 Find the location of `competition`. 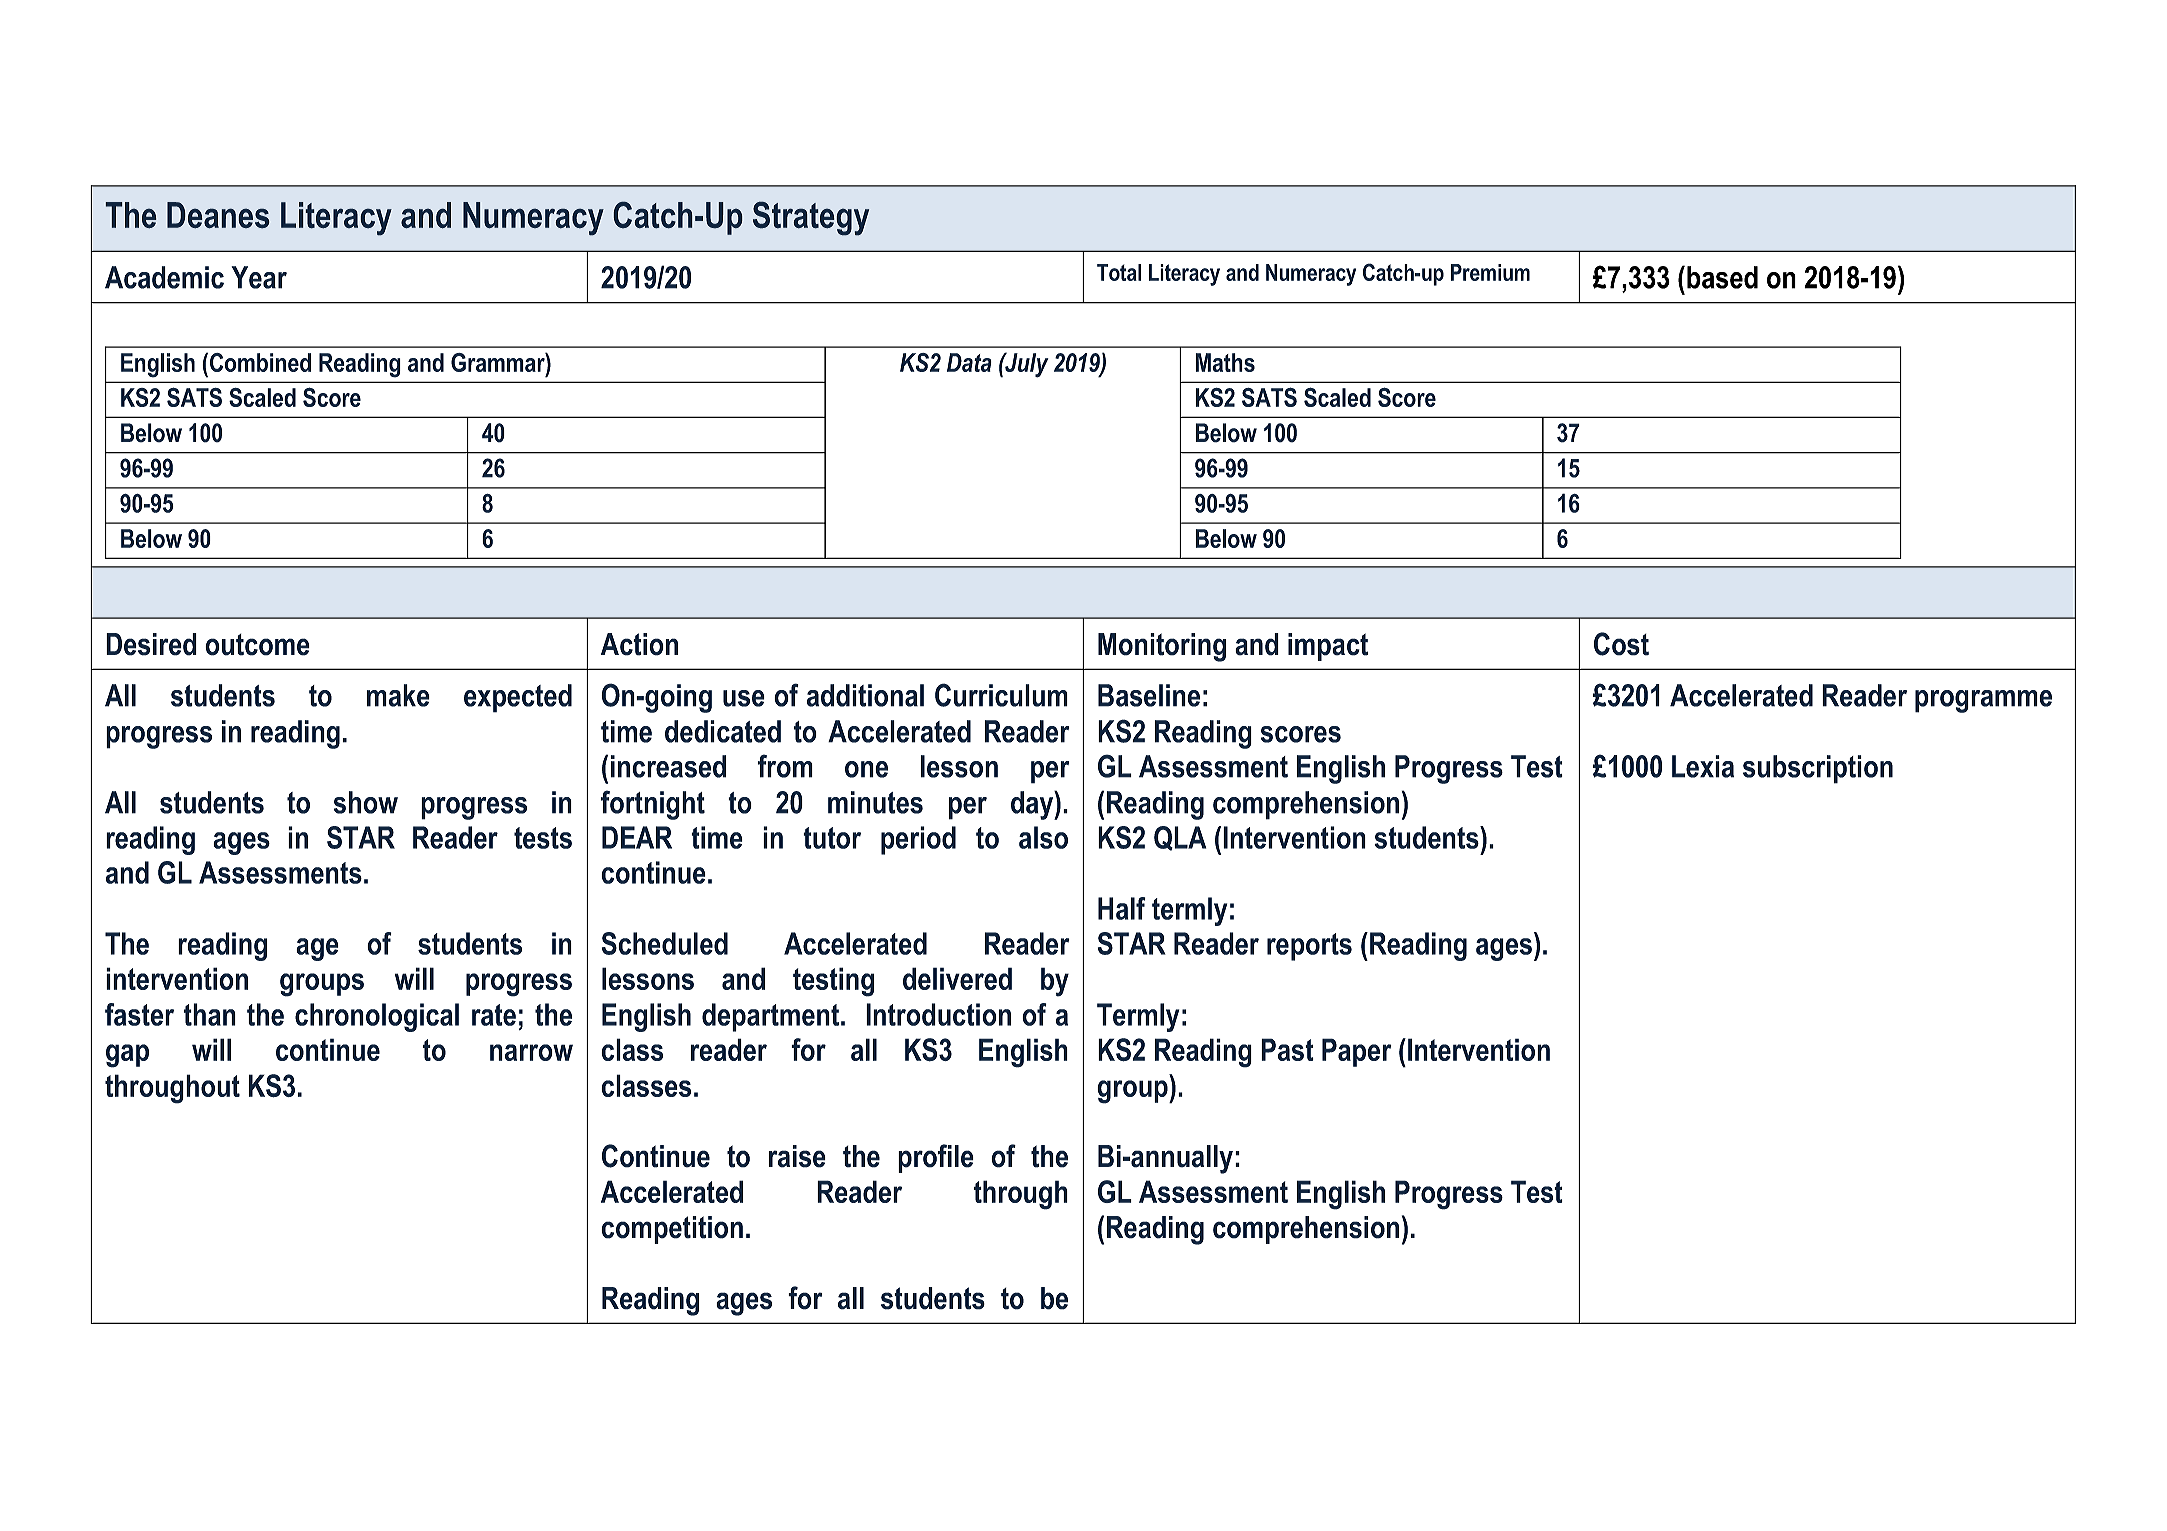

competition is located at coordinates (672, 1230).
